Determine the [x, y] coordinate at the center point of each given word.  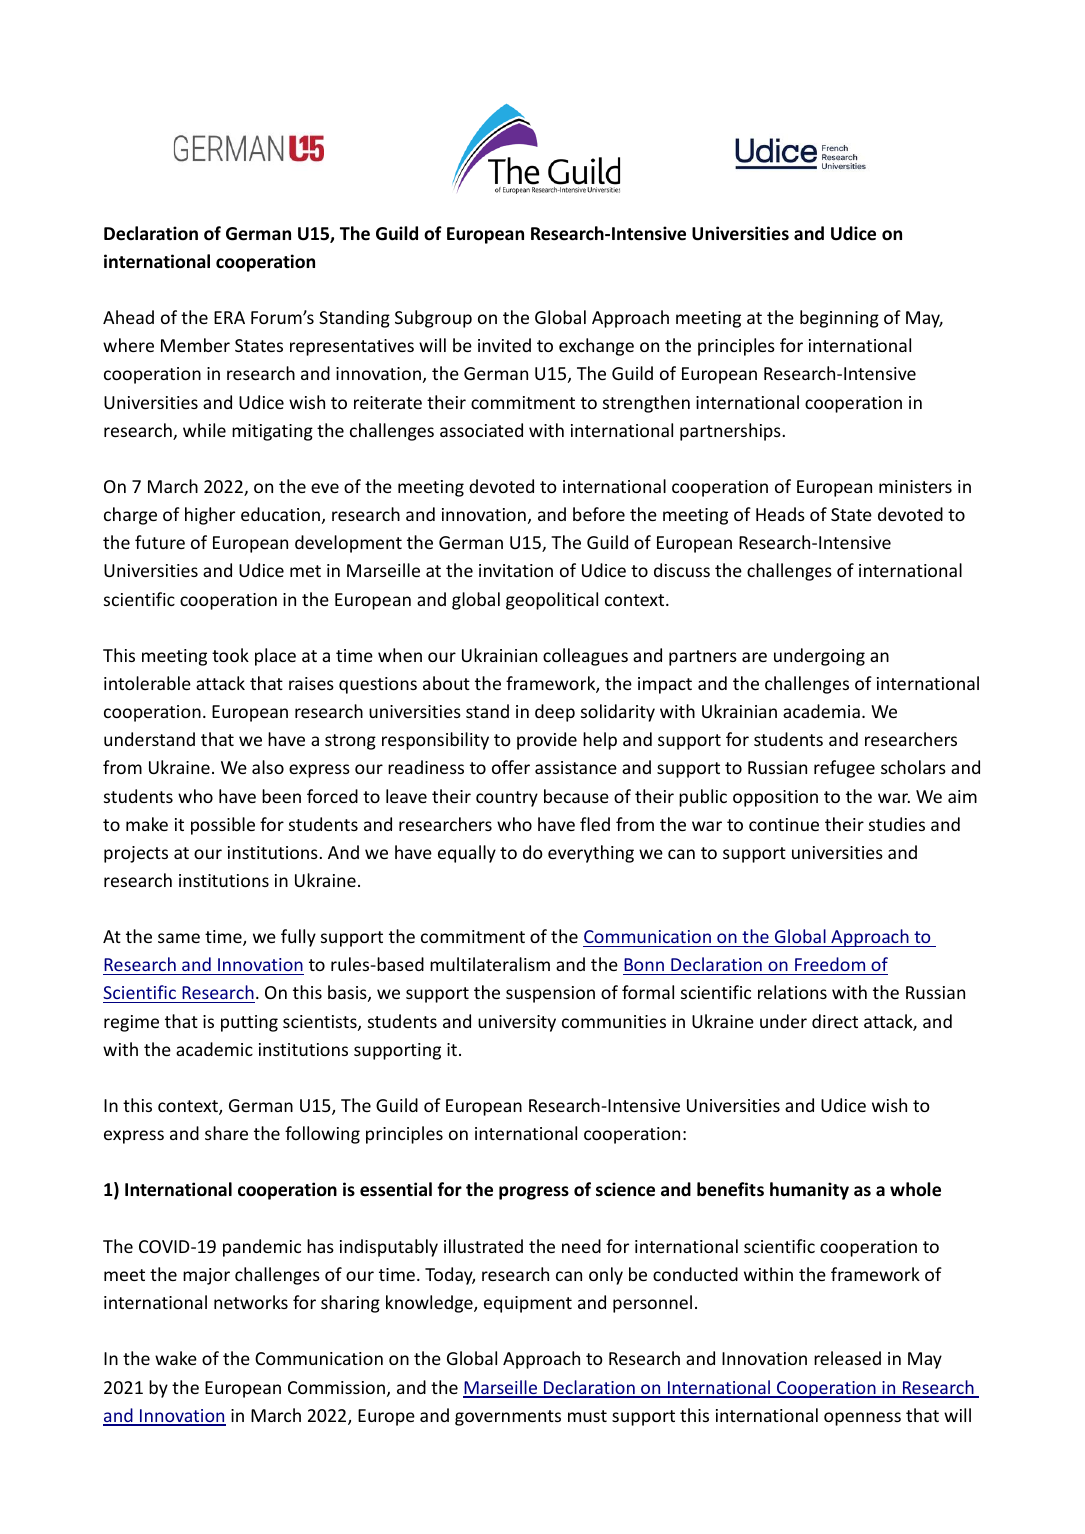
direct [835, 1021]
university [517, 1023]
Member [195, 345]
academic [214, 1049]
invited [504, 345]
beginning [839, 319]
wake [176, 1358]
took [230, 655]
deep [555, 713]
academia [821, 711]
